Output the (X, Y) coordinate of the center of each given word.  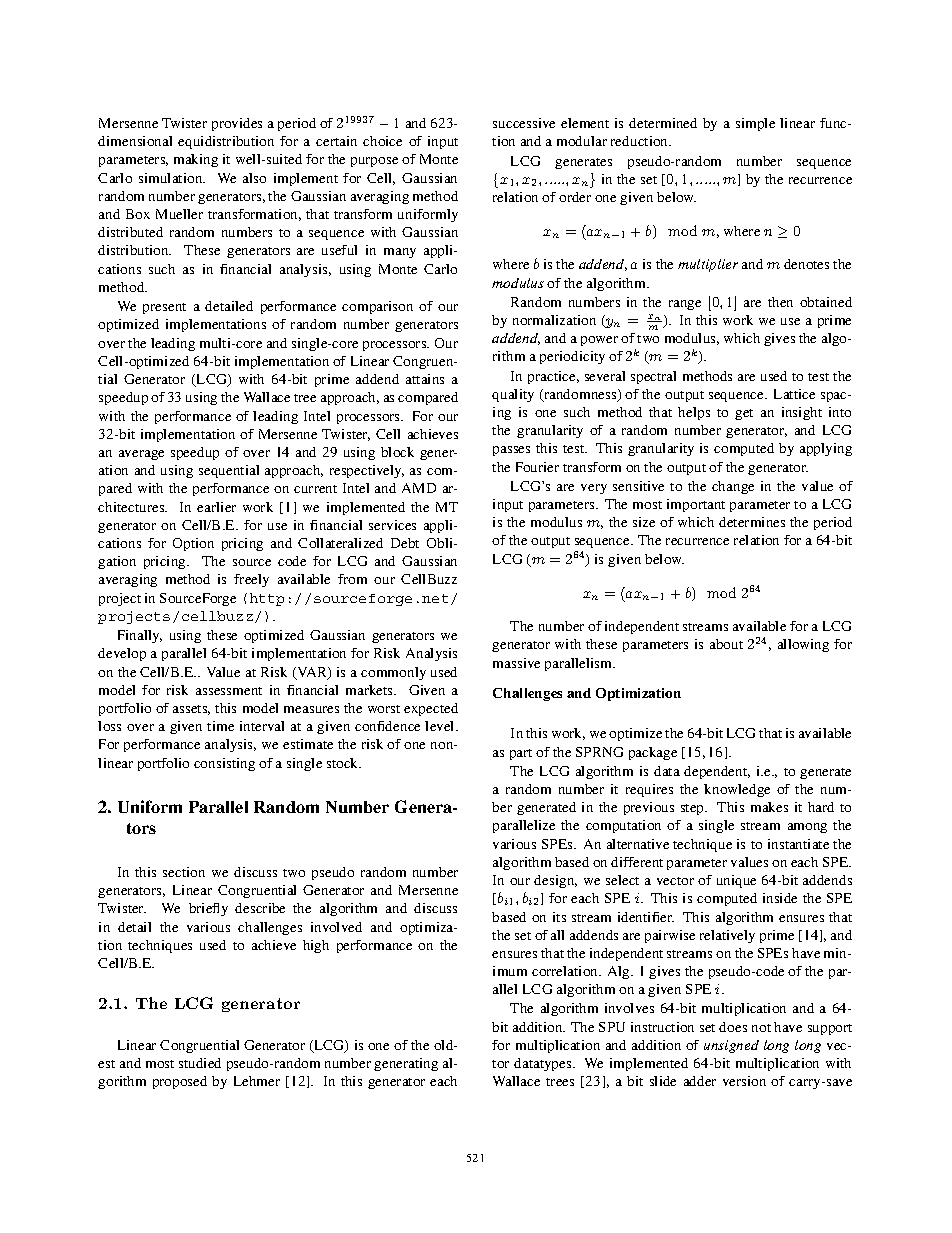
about (726, 644)
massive (516, 663)
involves (629, 1008)
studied (200, 1063)
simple (755, 124)
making (196, 160)
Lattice (794, 394)
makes (769, 807)
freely (251, 580)
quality (513, 395)
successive (524, 123)
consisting (224, 764)
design (555, 881)
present (164, 308)
